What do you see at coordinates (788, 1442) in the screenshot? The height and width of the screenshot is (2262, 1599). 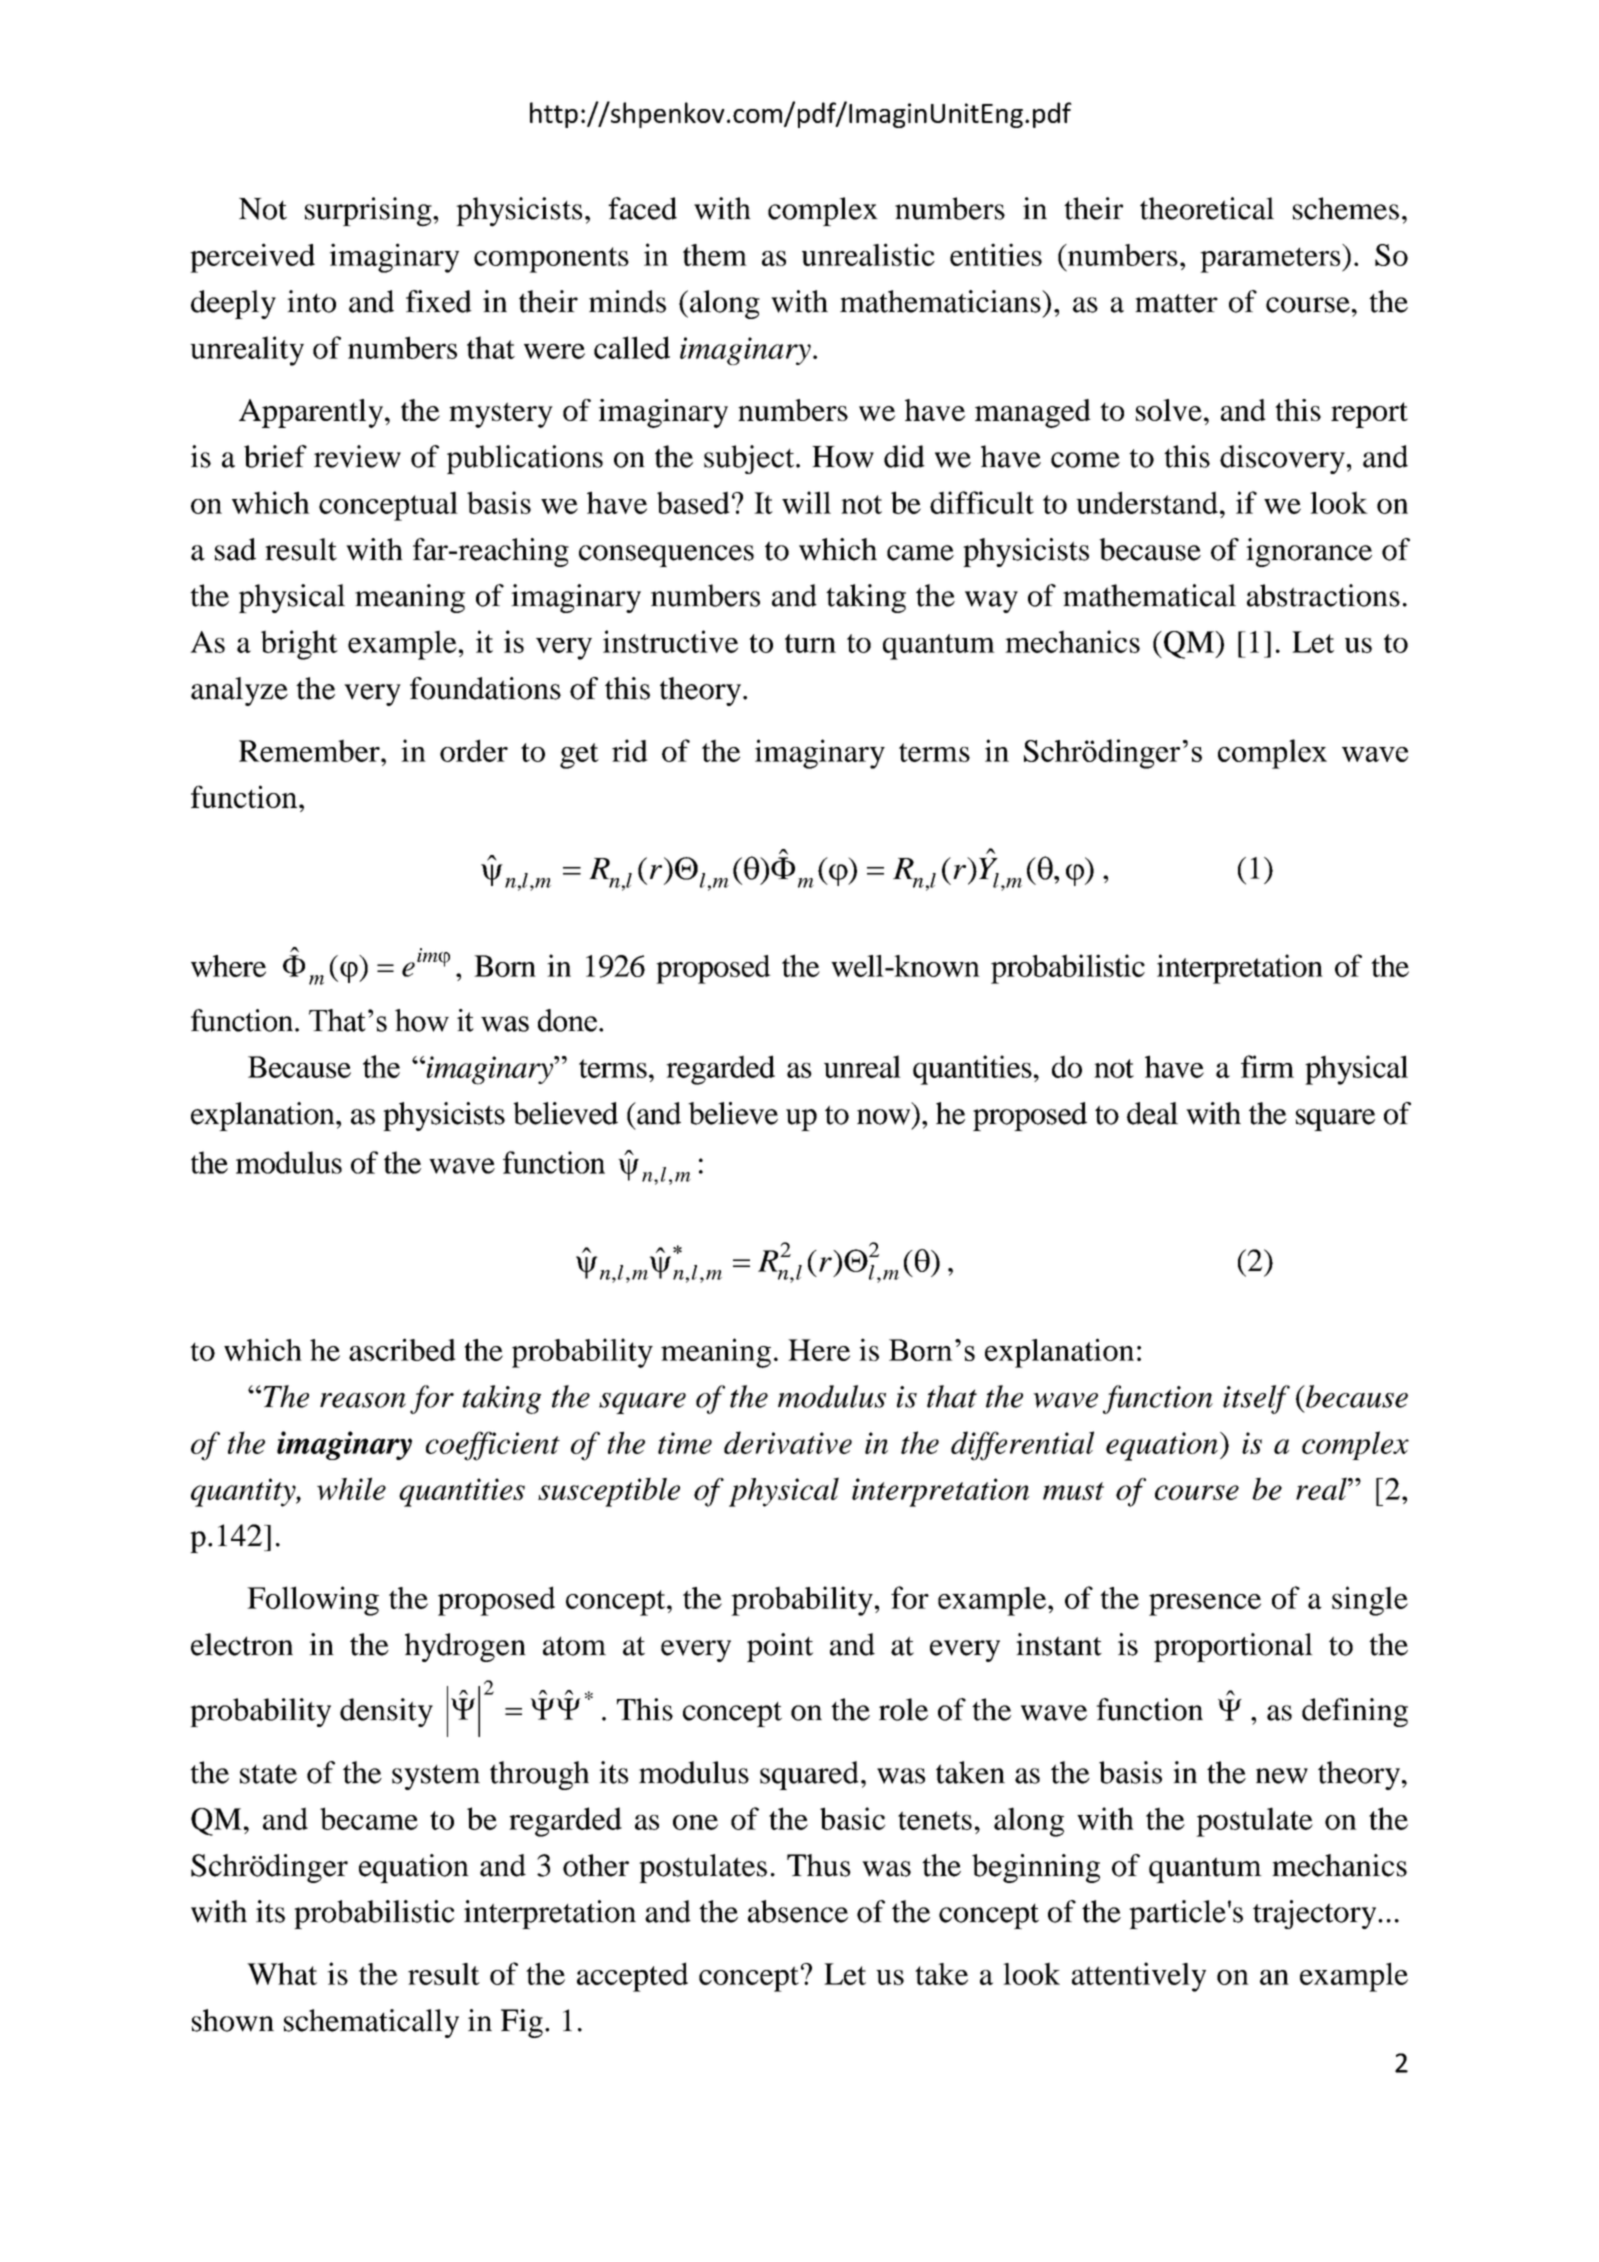 I see `derivative` at bounding box center [788, 1442].
